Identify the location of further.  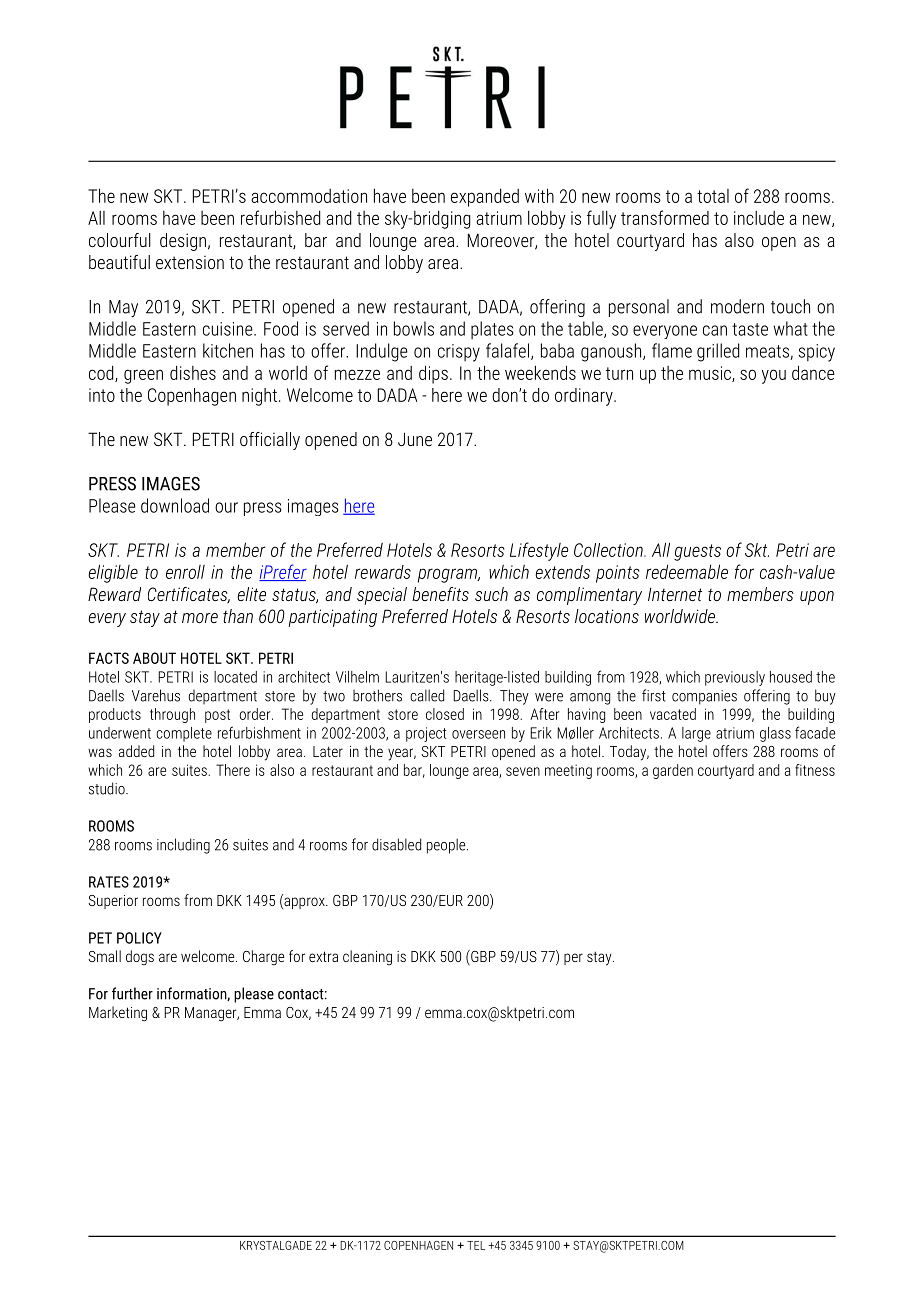
(132, 993).
